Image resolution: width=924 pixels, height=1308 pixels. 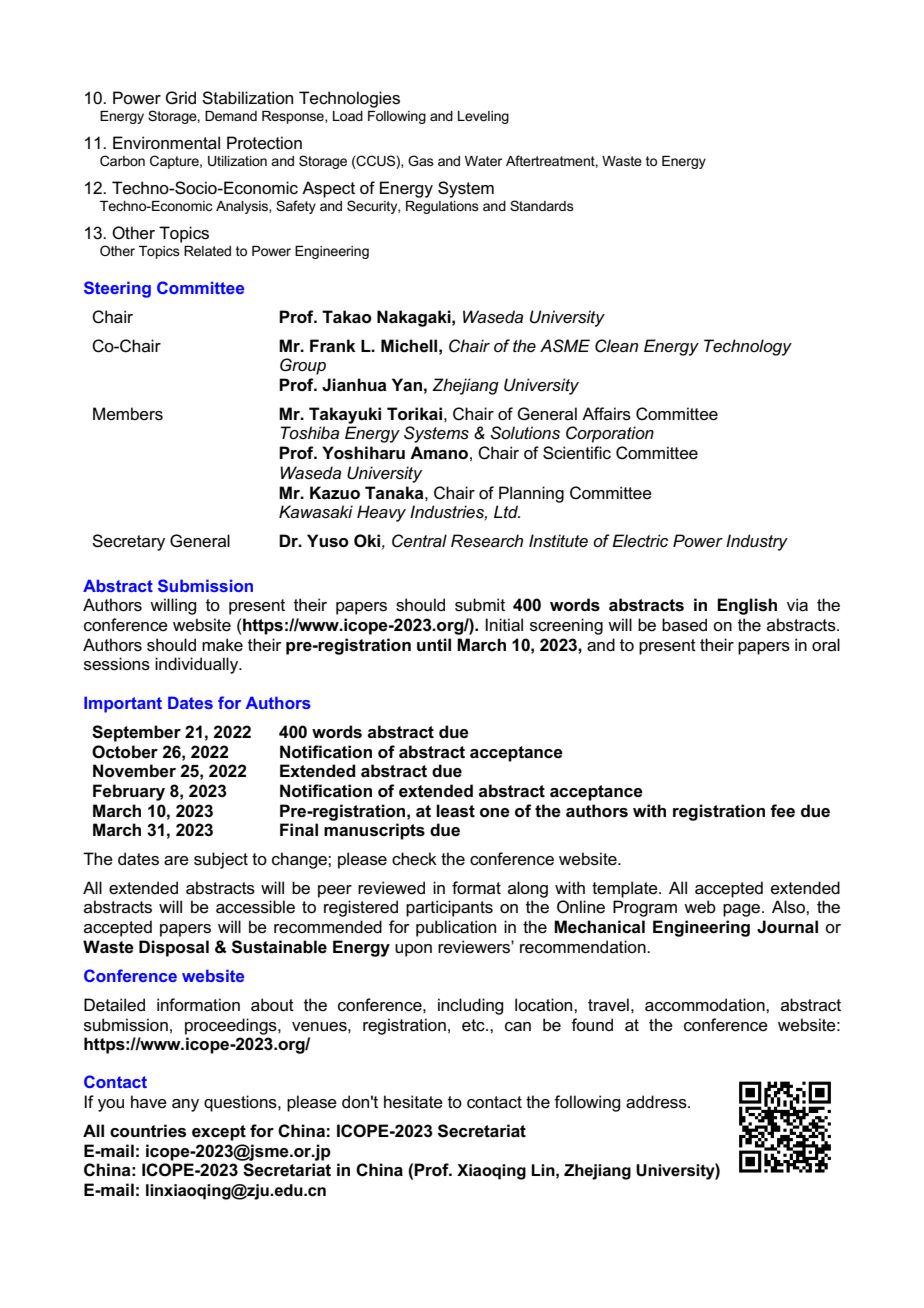 I want to click on Leveling, so click(x=483, y=117).
